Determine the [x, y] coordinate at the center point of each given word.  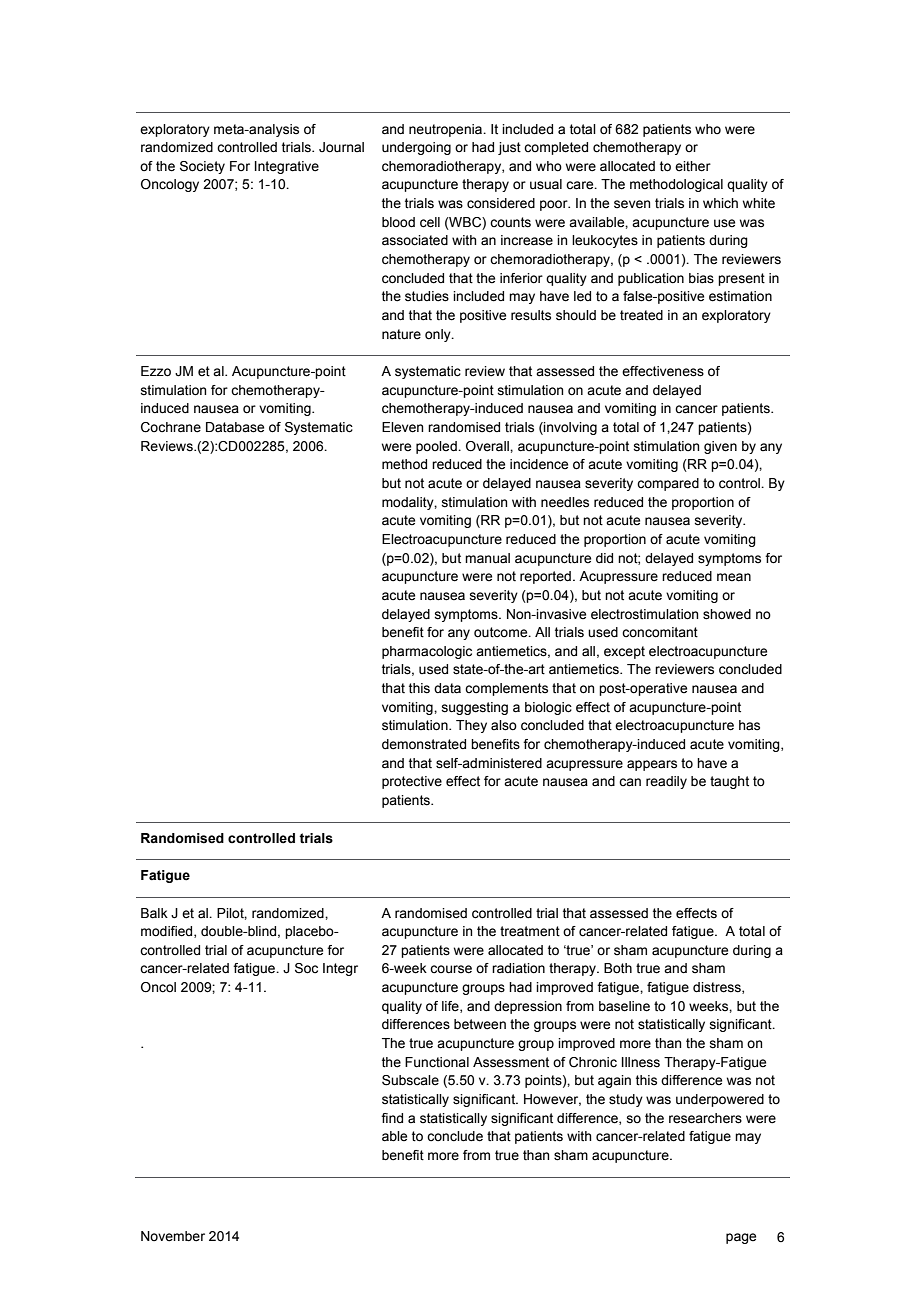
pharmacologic [427, 652]
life [451, 1007]
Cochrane [171, 427]
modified [168, 932]
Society [202, 167]
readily [666, 782]
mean [734, 577]
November [173, 1236]
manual [487, 558]
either [693, 166]
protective [412, 782]
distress [718, 988]
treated [641, 315]
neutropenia [446, 130]
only [439, 335]
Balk [154, 913]
